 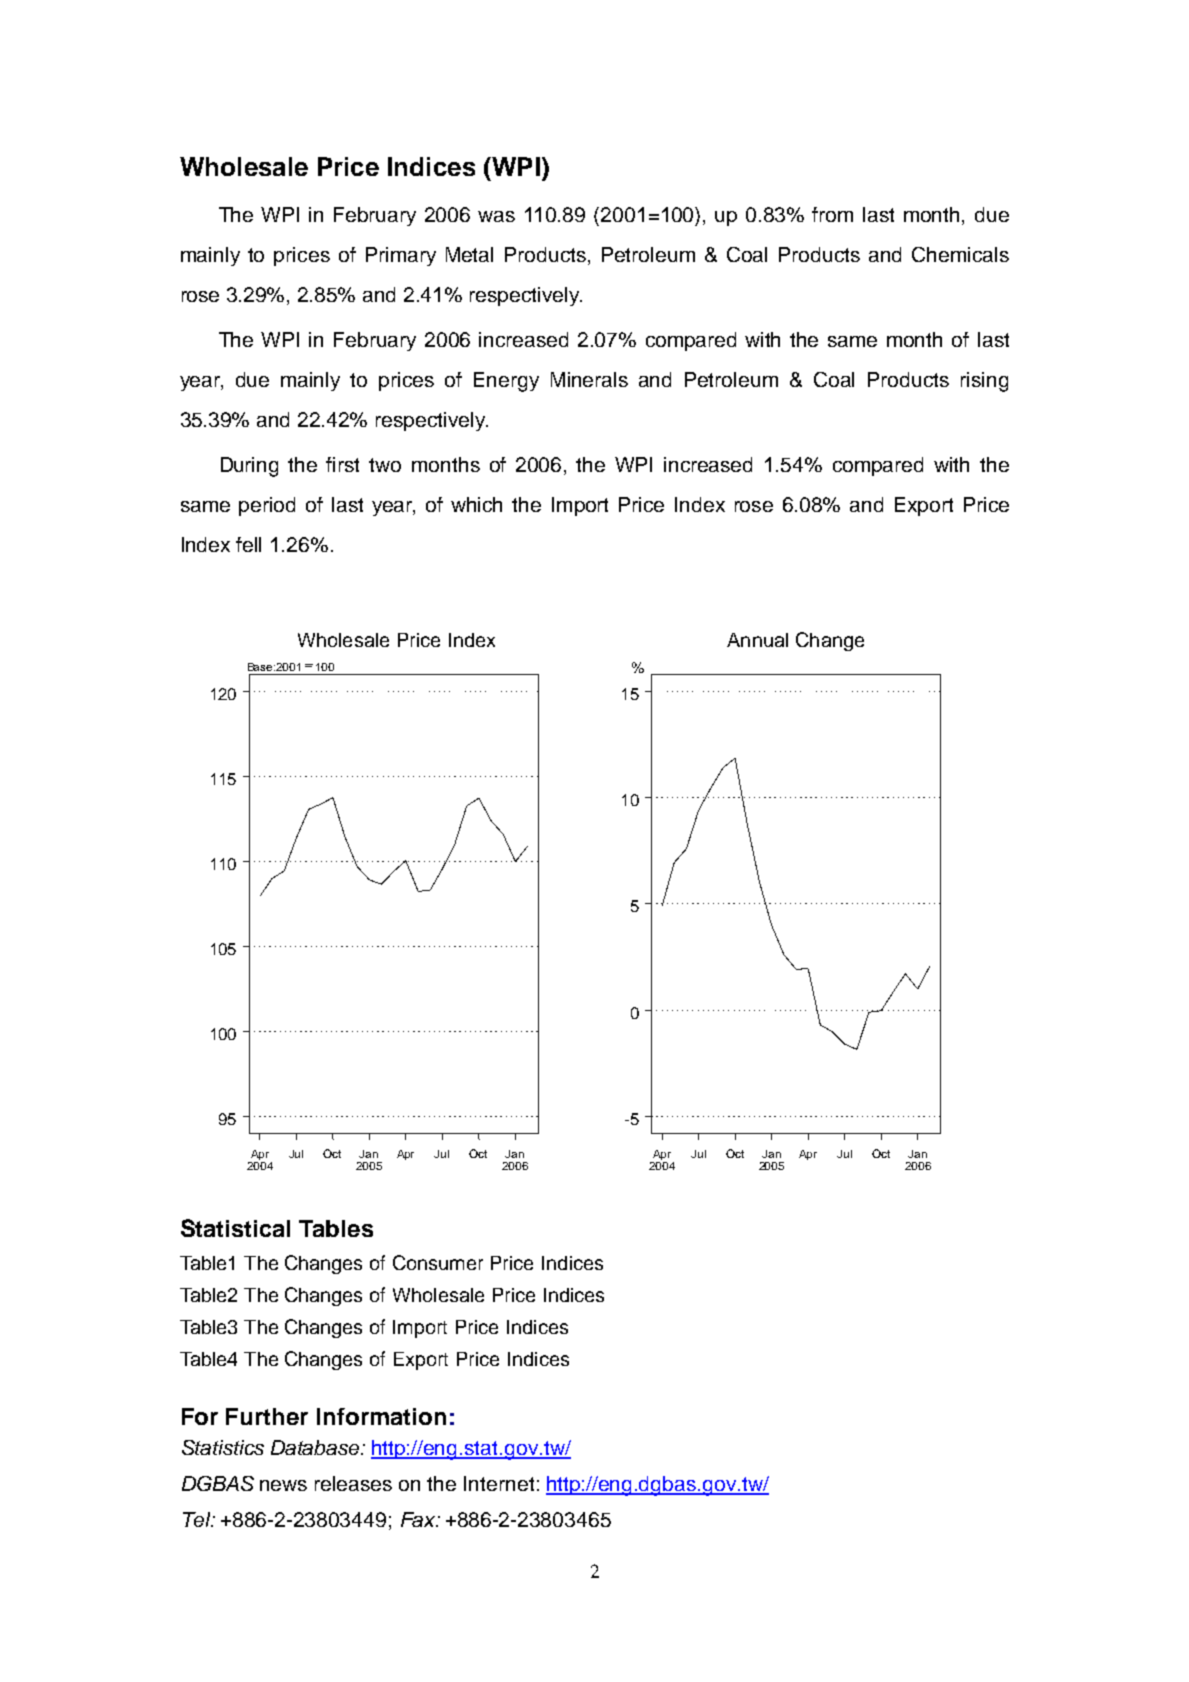 I want to click on releases, so click(x=353, y=1483).
